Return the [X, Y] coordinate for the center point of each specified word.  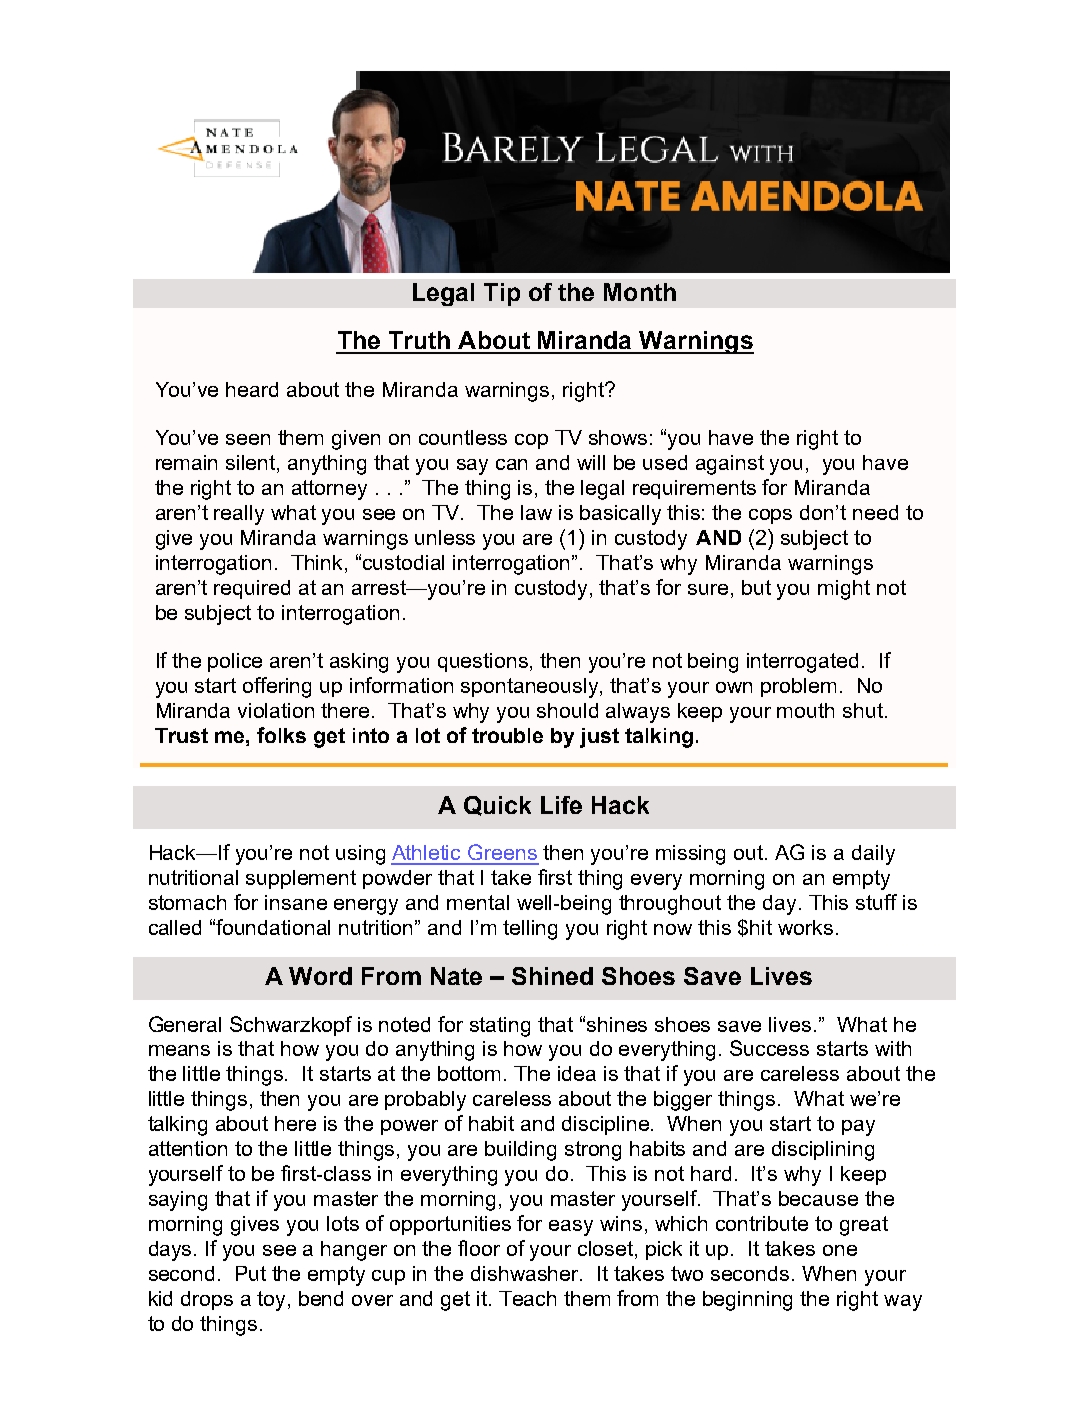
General [185, 1024]
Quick [497, 806]
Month [640, 292]
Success [769, 1048]
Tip [502, 294]
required [252, 589]
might [844, 590]
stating [500, 1027]
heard [252, 389]
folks [281, 735]
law [536, 512]
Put [251, 1273]
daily [873, 855]
